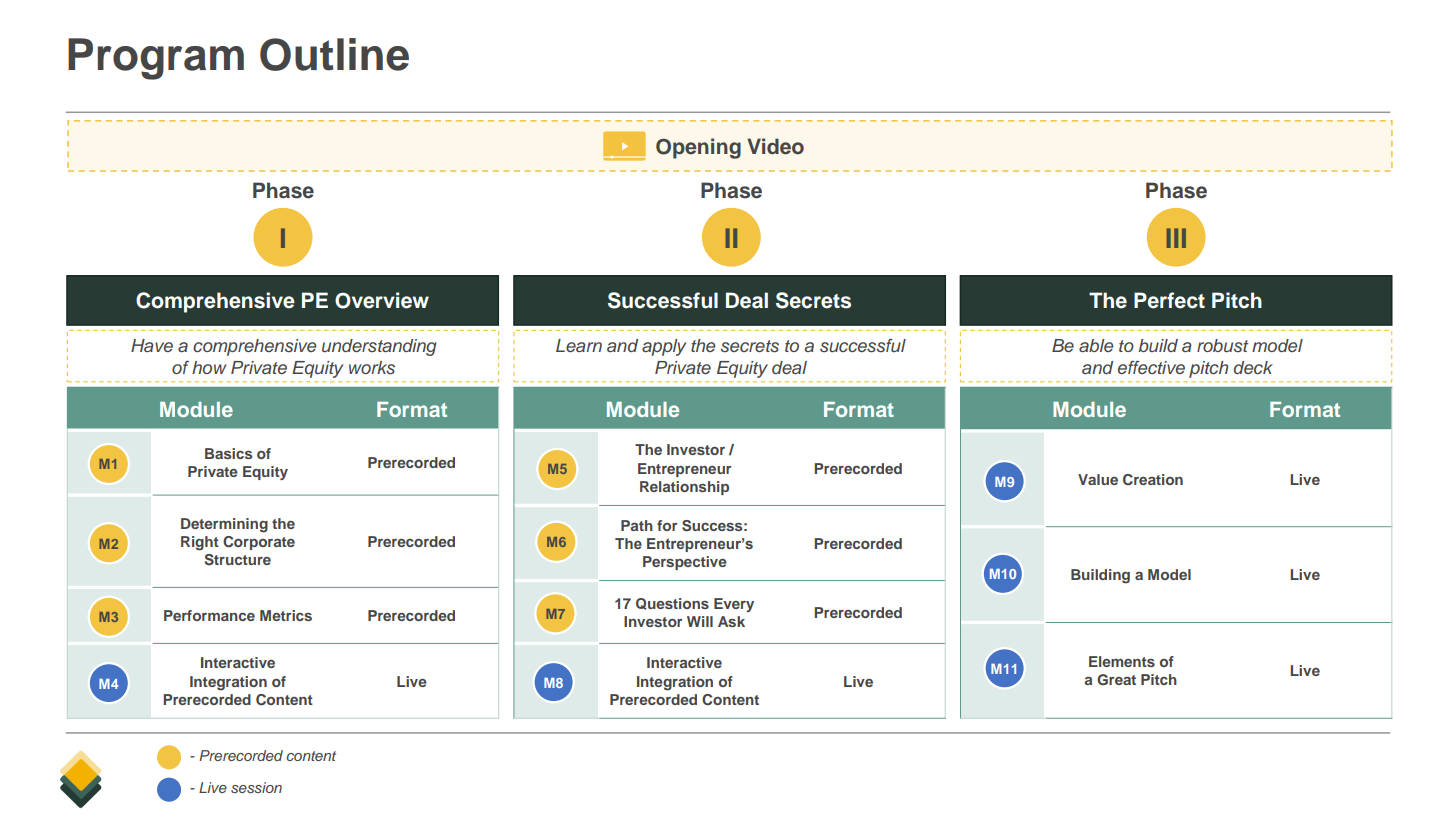 The height and width of the screenshot is (819, 1456). What do you see at coordinates (382, 300) in the screenshot?
I see `Overview` at bounding box center [382, 300].
